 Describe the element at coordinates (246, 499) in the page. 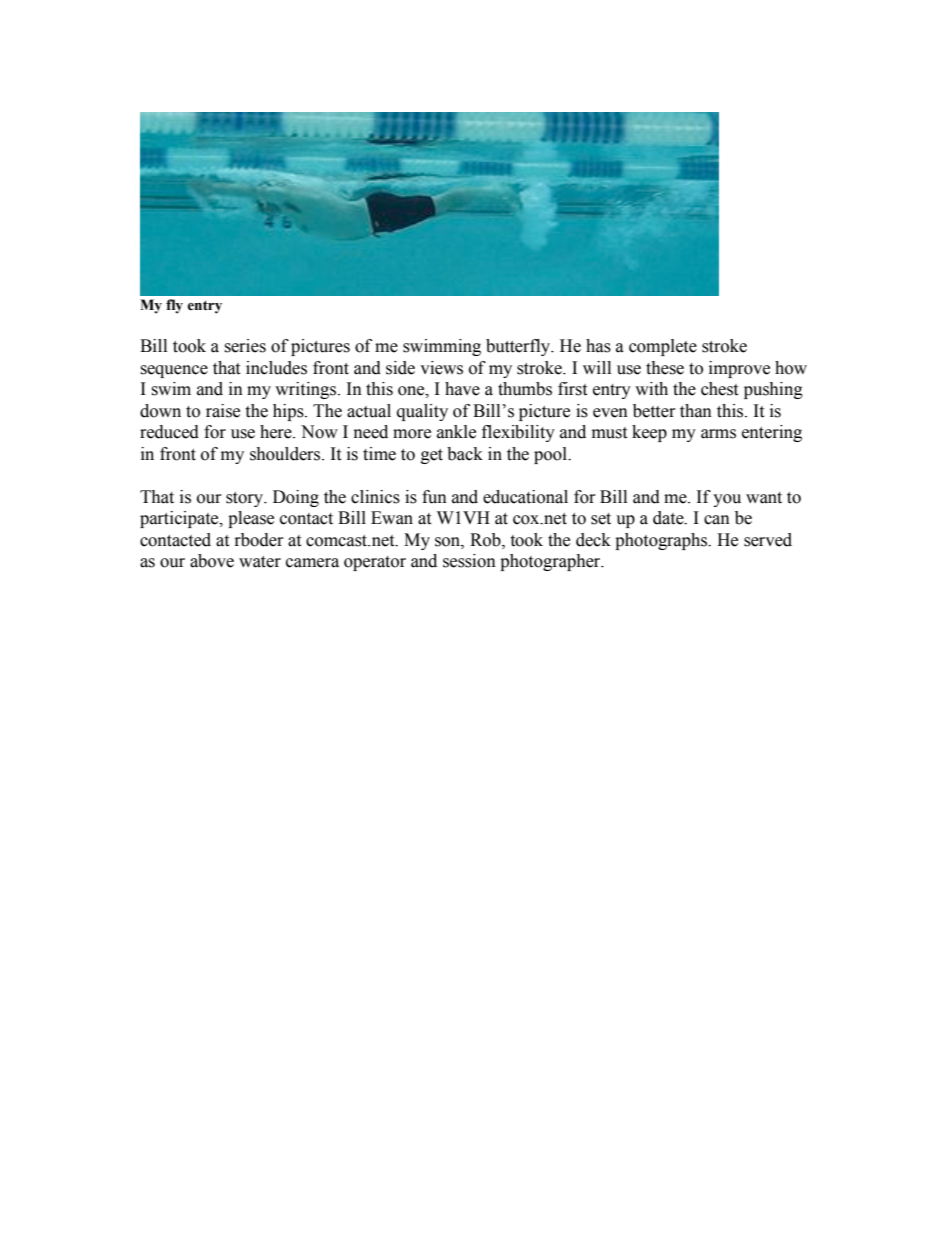

I see `story` at that location.
